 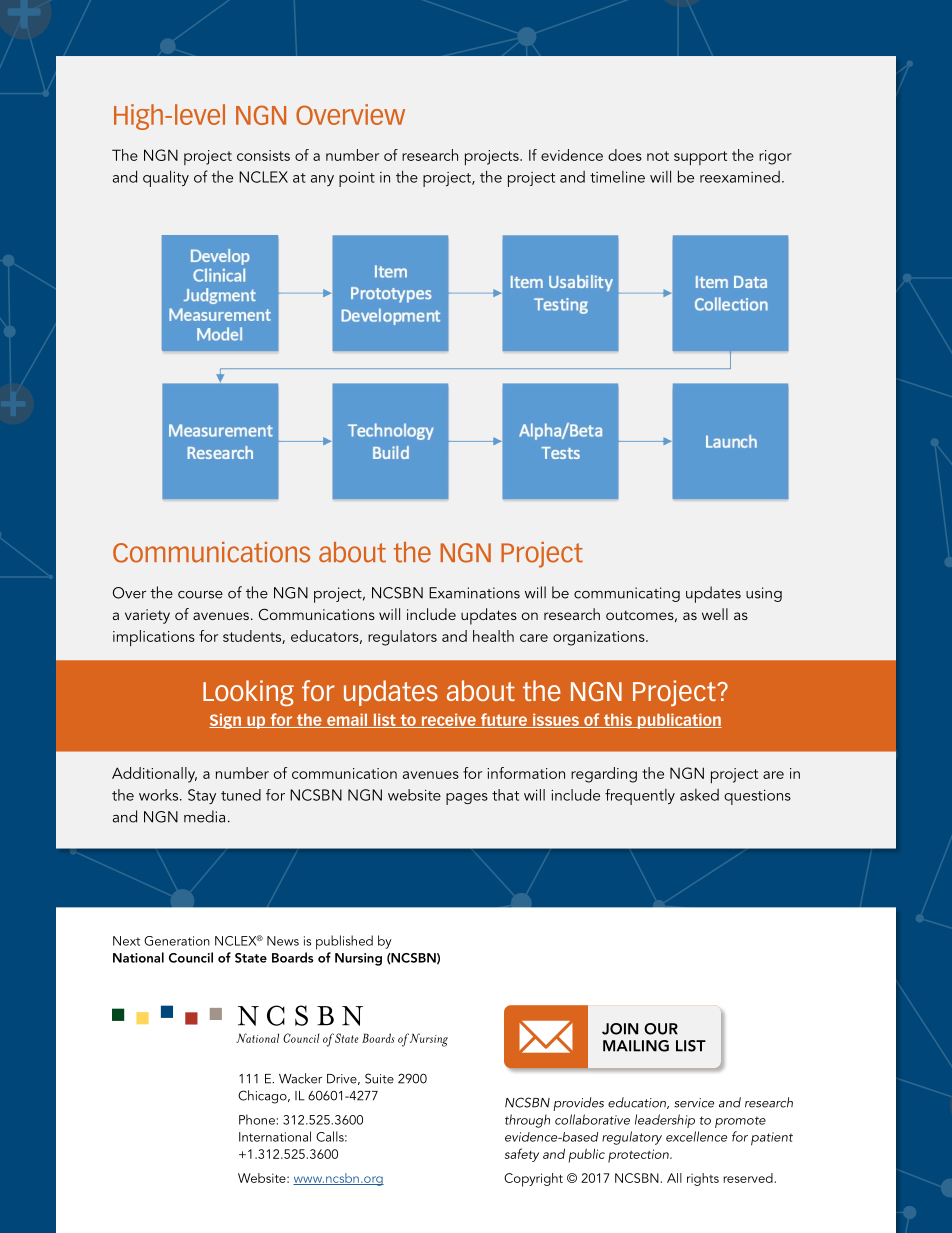 What do you see at coordinates (467, 799) in the screenshot?
I see `pages` at bounding box center [467, 799].
